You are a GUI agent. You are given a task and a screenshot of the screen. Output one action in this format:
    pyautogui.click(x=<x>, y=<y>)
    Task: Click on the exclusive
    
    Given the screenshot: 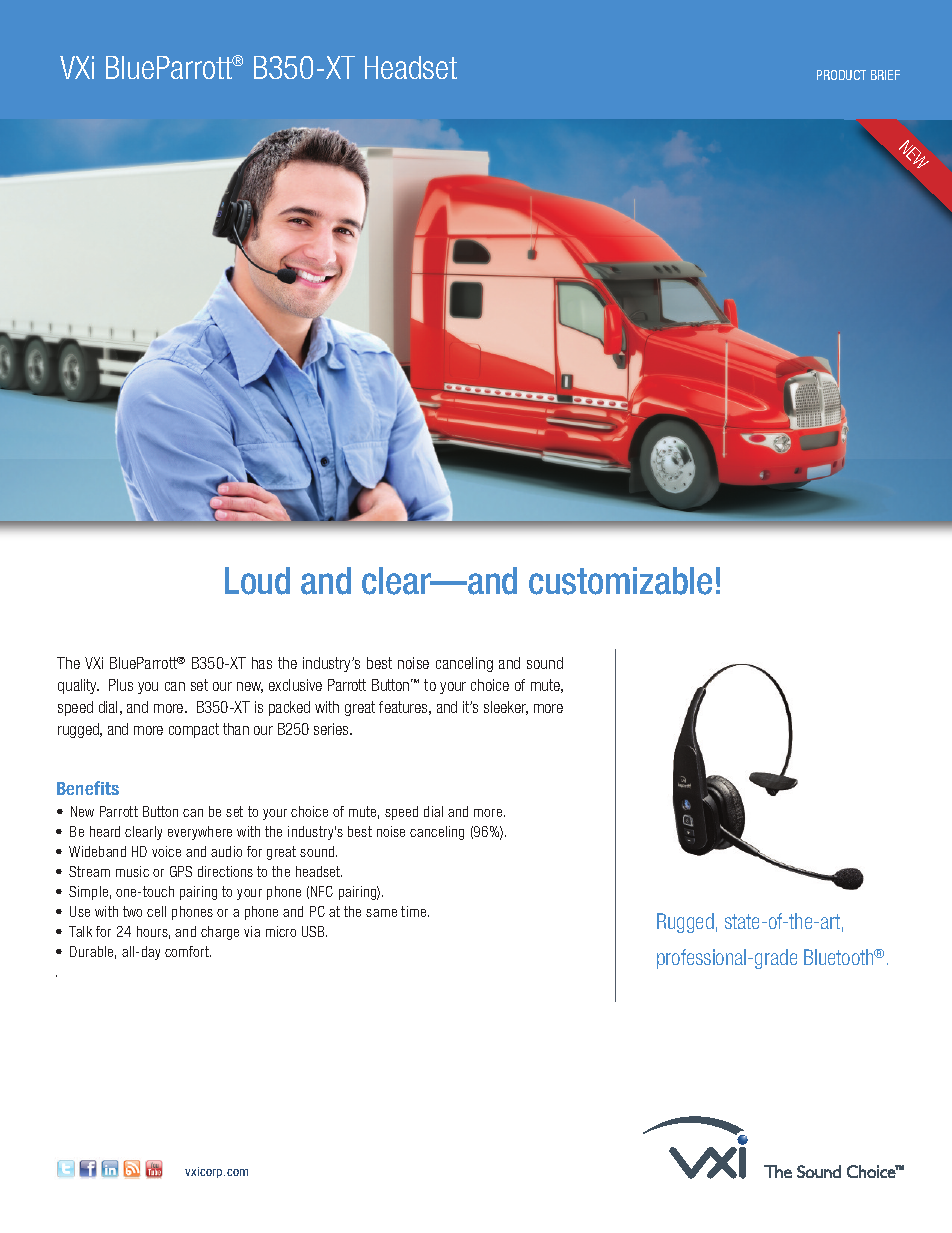 What is the action you would take?
    pyautogui.click(x=295, y=685)
